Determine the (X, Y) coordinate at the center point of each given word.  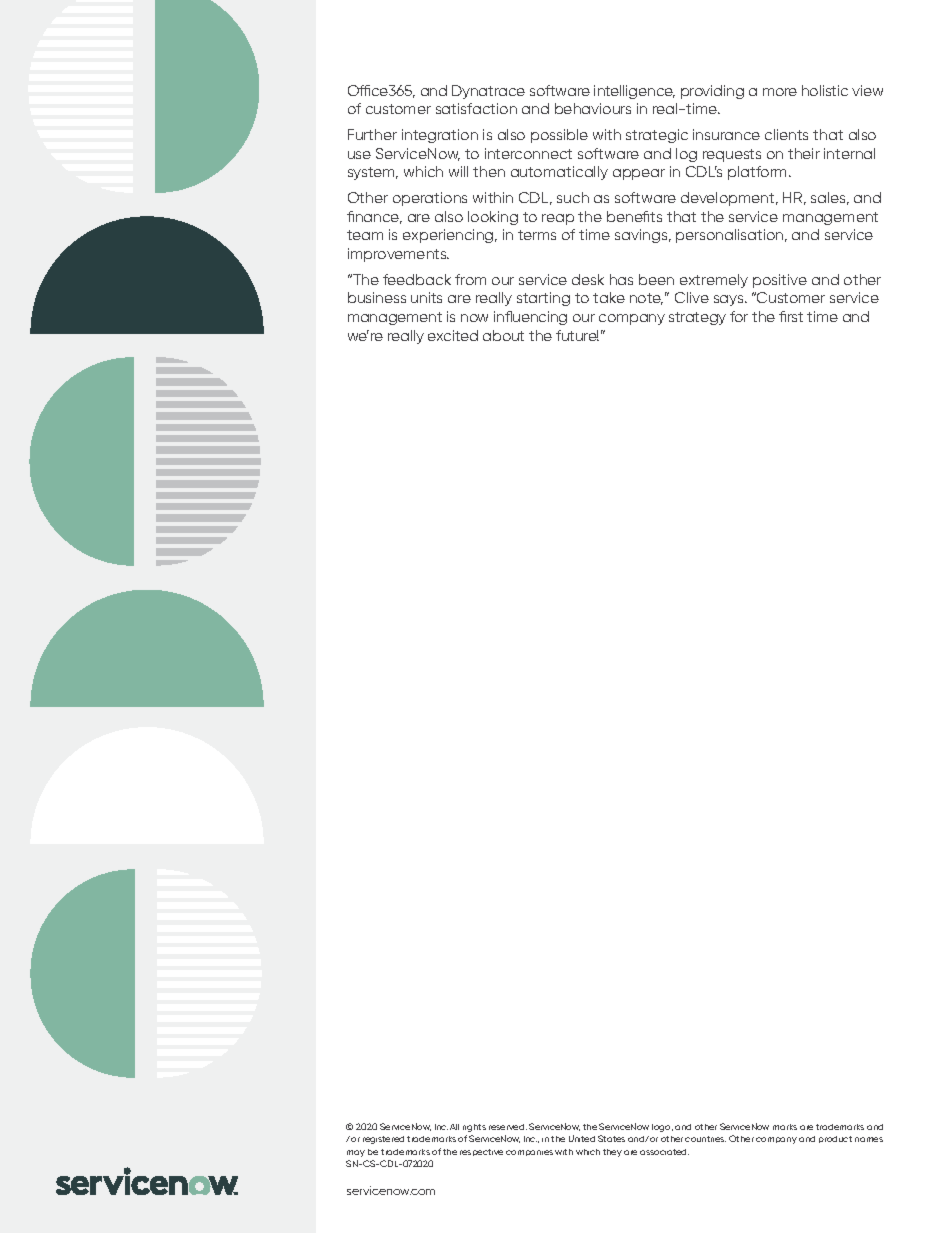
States (611, 1138)
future (577, 335)
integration (440, 136)
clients (786, 134)
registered (383, 1140)
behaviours (593, 108)
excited (453, 335)
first (791, 316)
